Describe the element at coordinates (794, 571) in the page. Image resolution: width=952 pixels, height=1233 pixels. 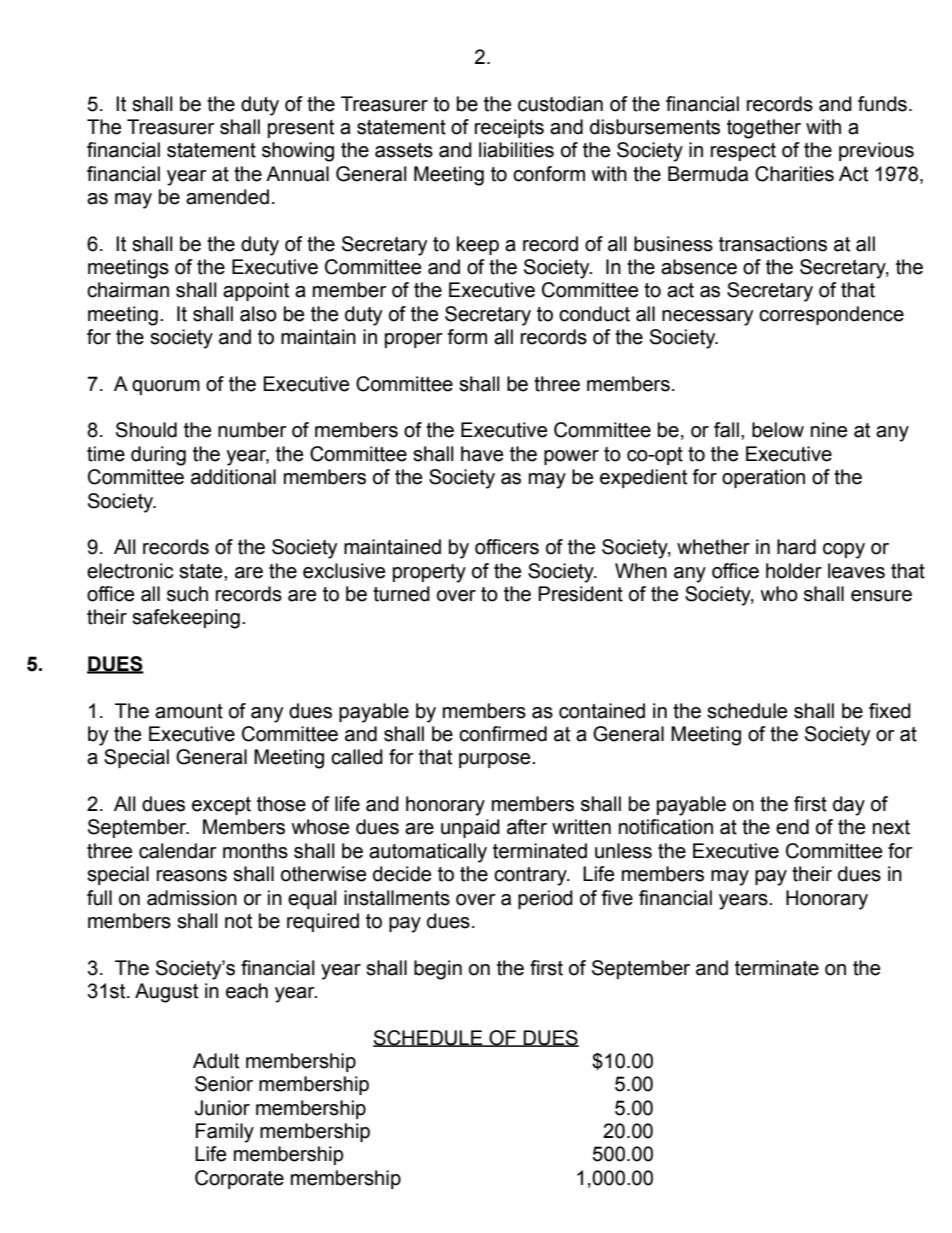
I see `holder` at that location.
